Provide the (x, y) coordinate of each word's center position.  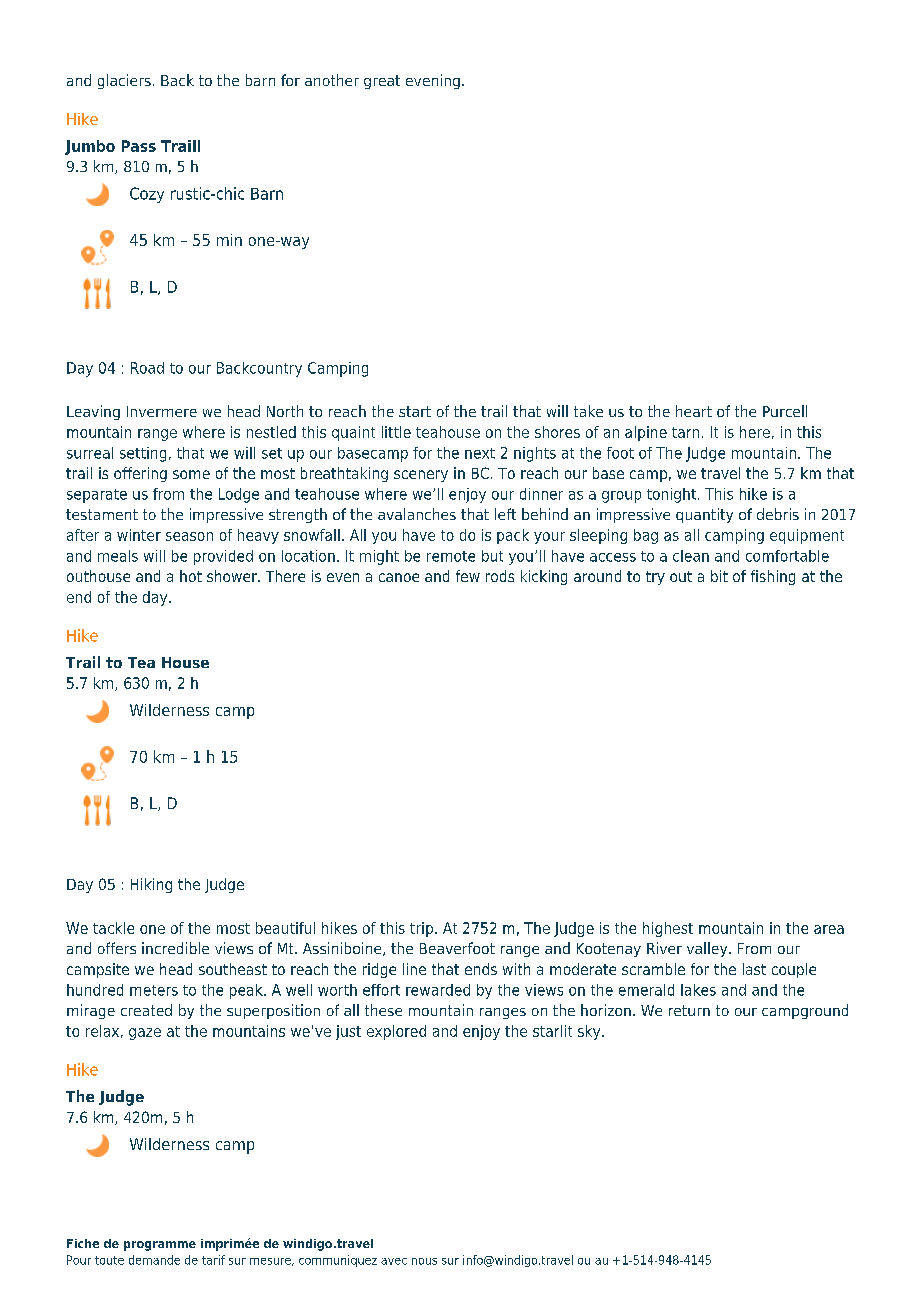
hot (191, 576)
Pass (139, 146)
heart (694, 411)
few (468, 576)
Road (147, 368)
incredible (175, 948)
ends (481, 969)
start (415, 411)
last (754, 969)
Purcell (785, 411)
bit (719, 576)
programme (160, 1246)
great (382, 82)
